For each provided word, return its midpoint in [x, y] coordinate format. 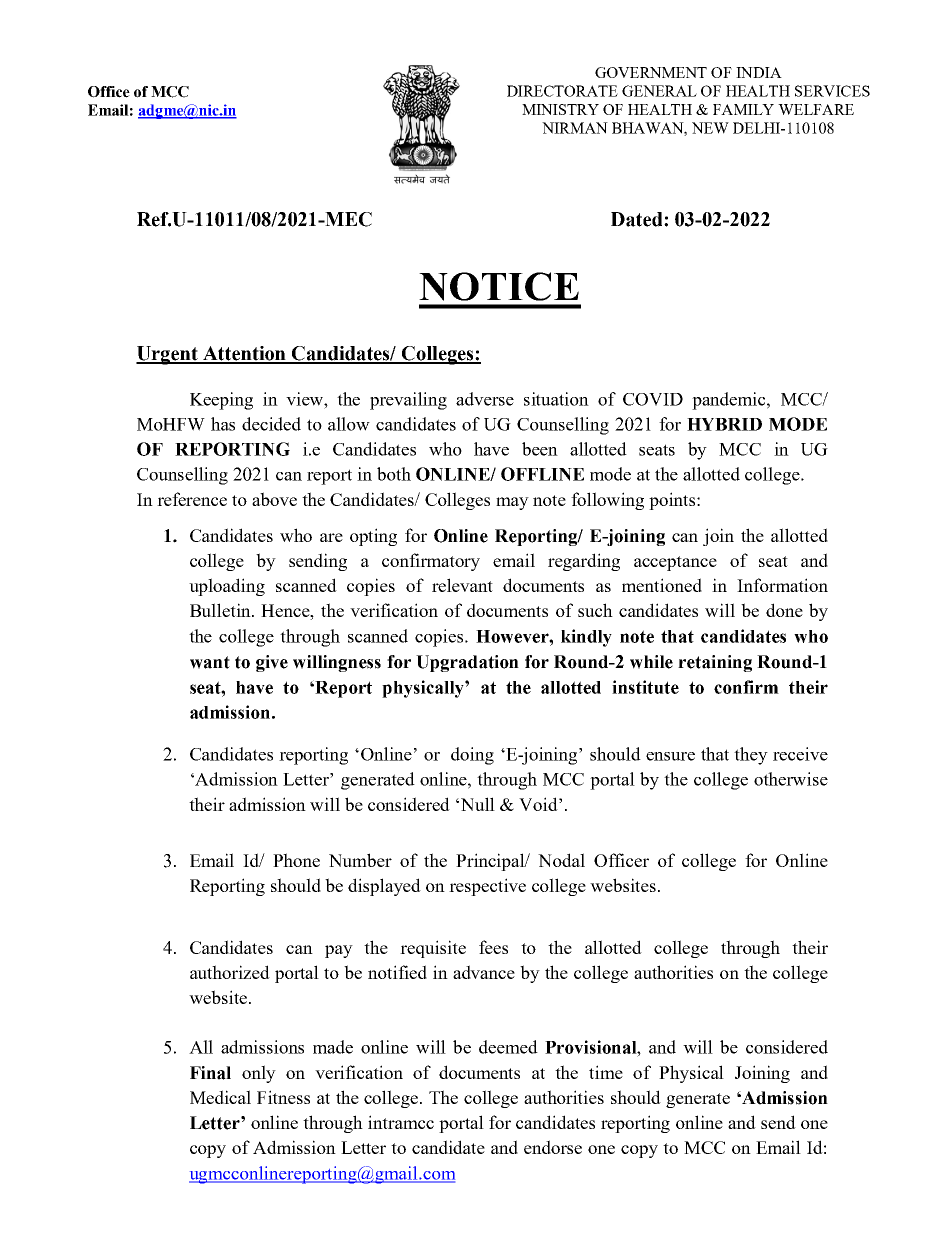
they [751, 756]
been [540, 449]
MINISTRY [560, 109]
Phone [296, 860]
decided [271, 424]
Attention [244, 354]
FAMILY [743, 109]
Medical [220, 1097]
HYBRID [724, 424]
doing [472, 756]
